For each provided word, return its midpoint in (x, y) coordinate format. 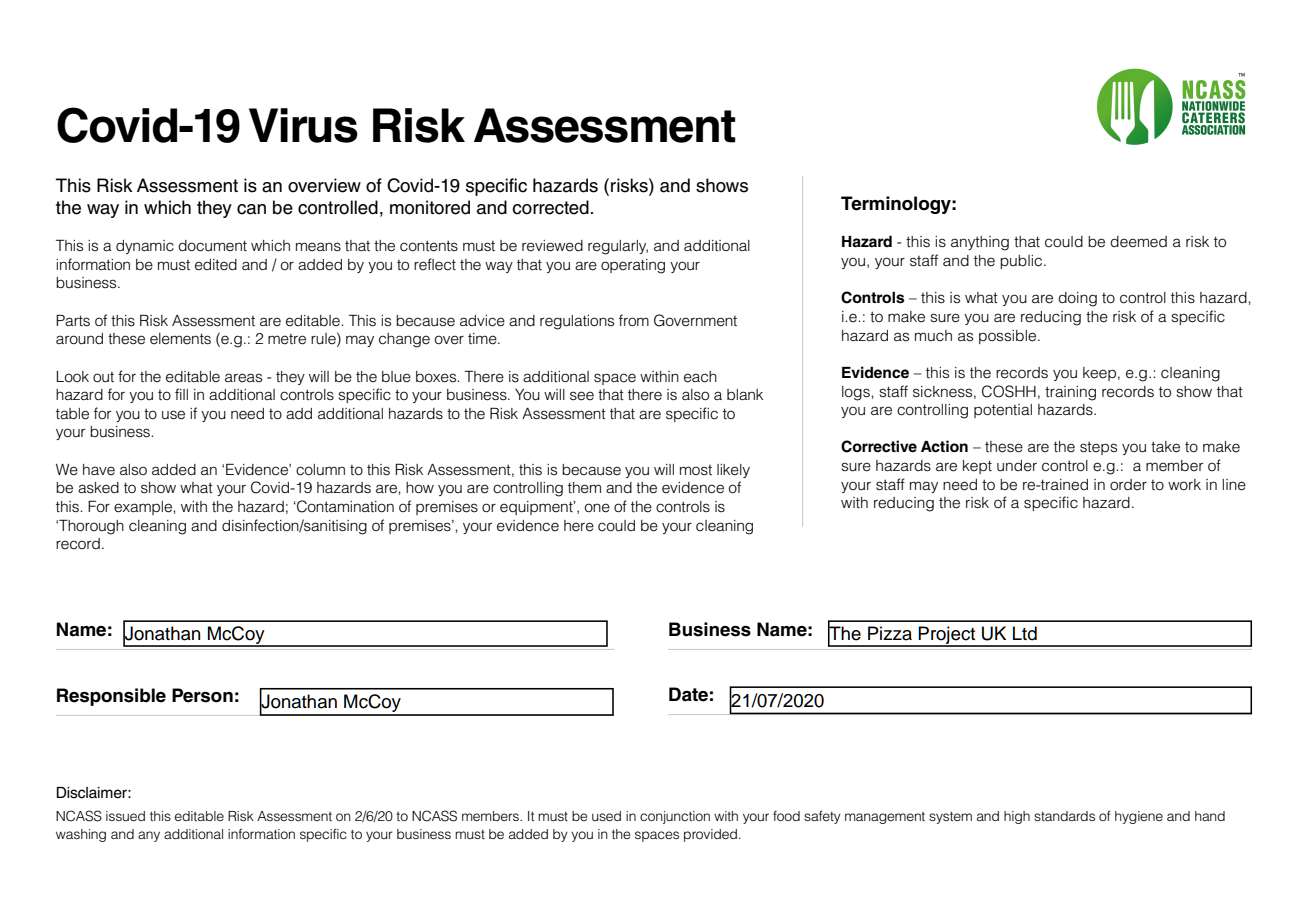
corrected (550, 207)
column (320, 470)
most (696, 470)
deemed (1138, 242)
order (1128, 485)
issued (125, 816)
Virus (303, 125)
